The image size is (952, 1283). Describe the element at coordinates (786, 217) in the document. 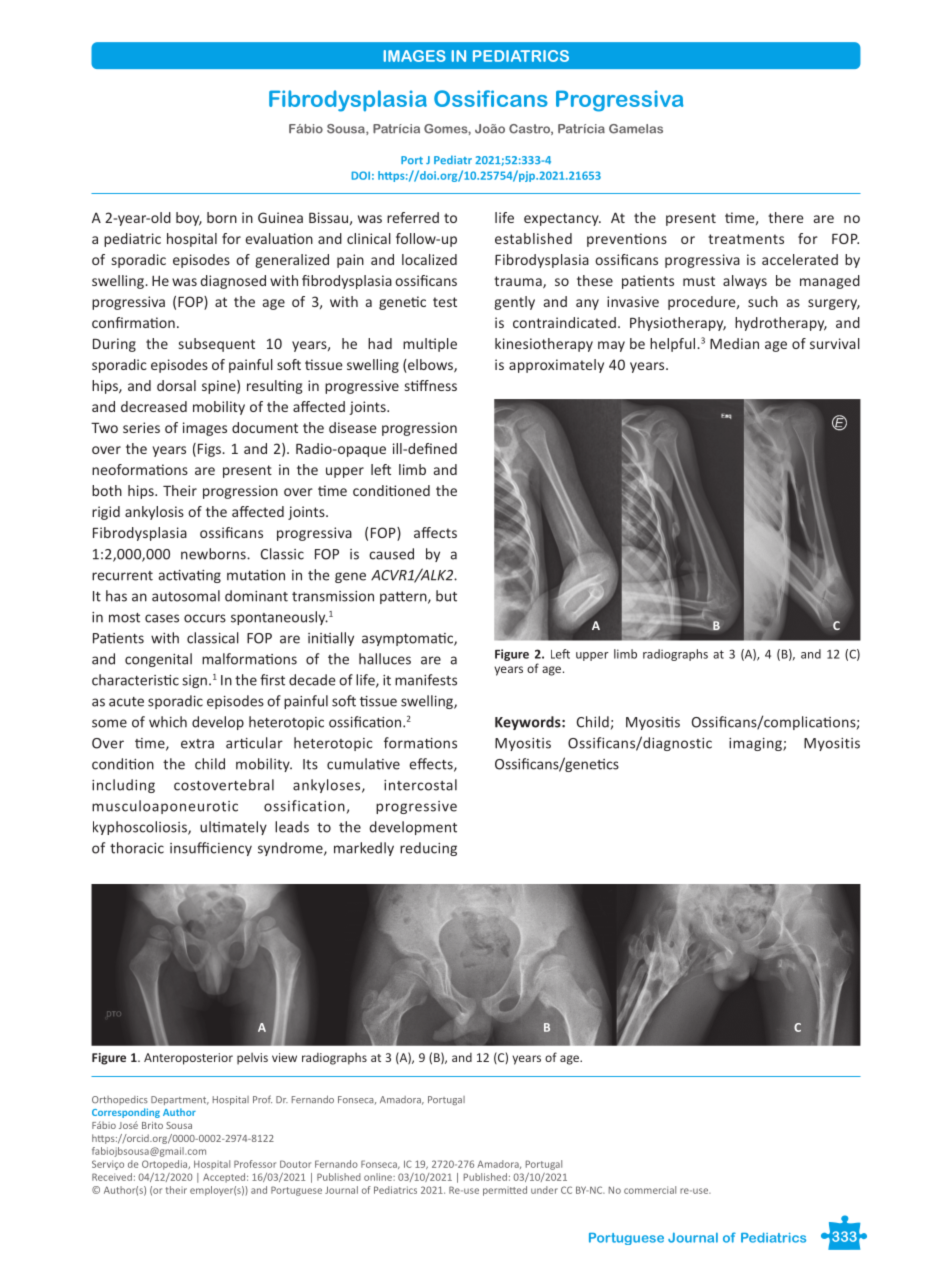

I see `there` at that location.
